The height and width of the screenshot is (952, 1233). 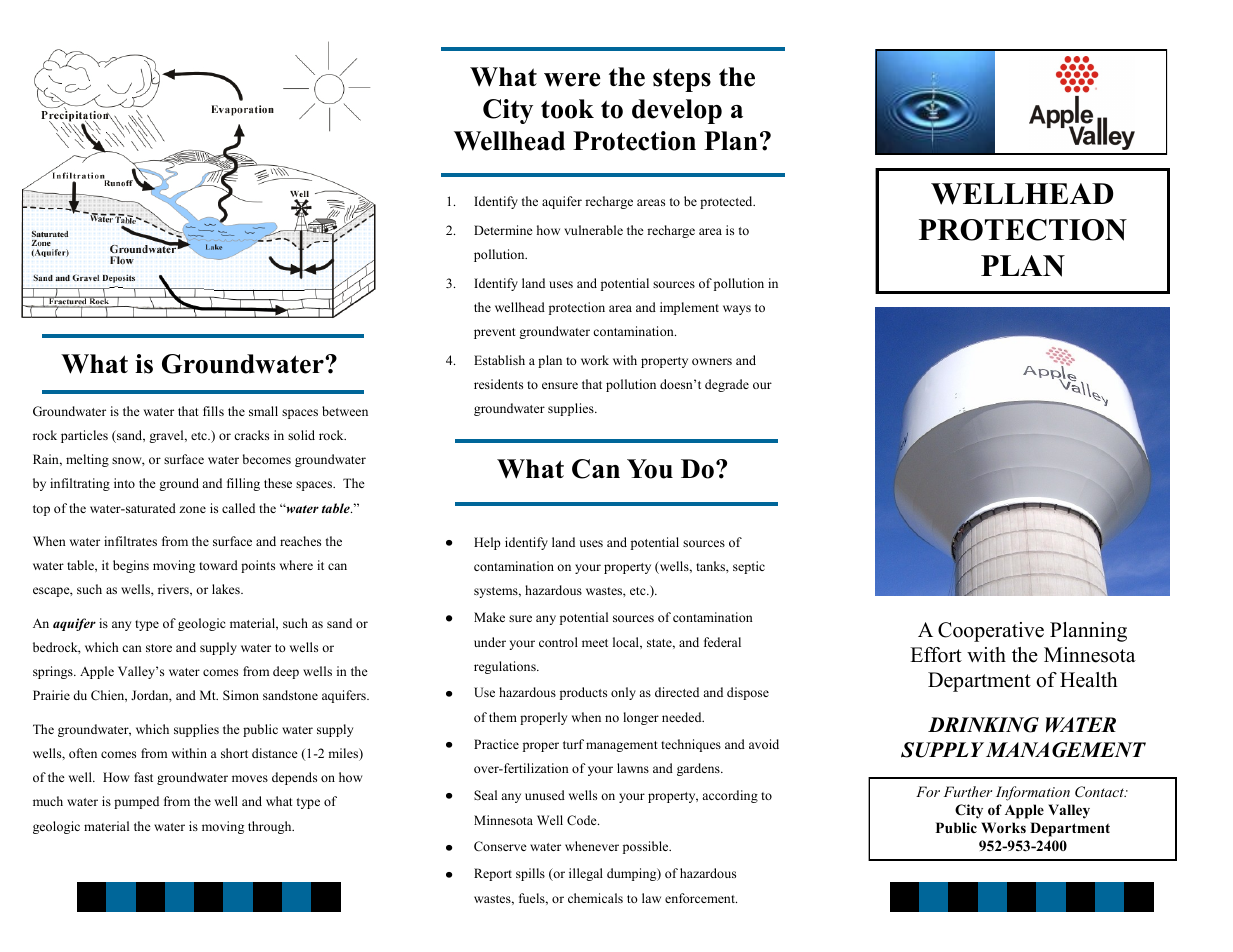 What do you see at coordinates (567, 109) in the screenshot?
I see `took` at bounding box center [567, 109].
